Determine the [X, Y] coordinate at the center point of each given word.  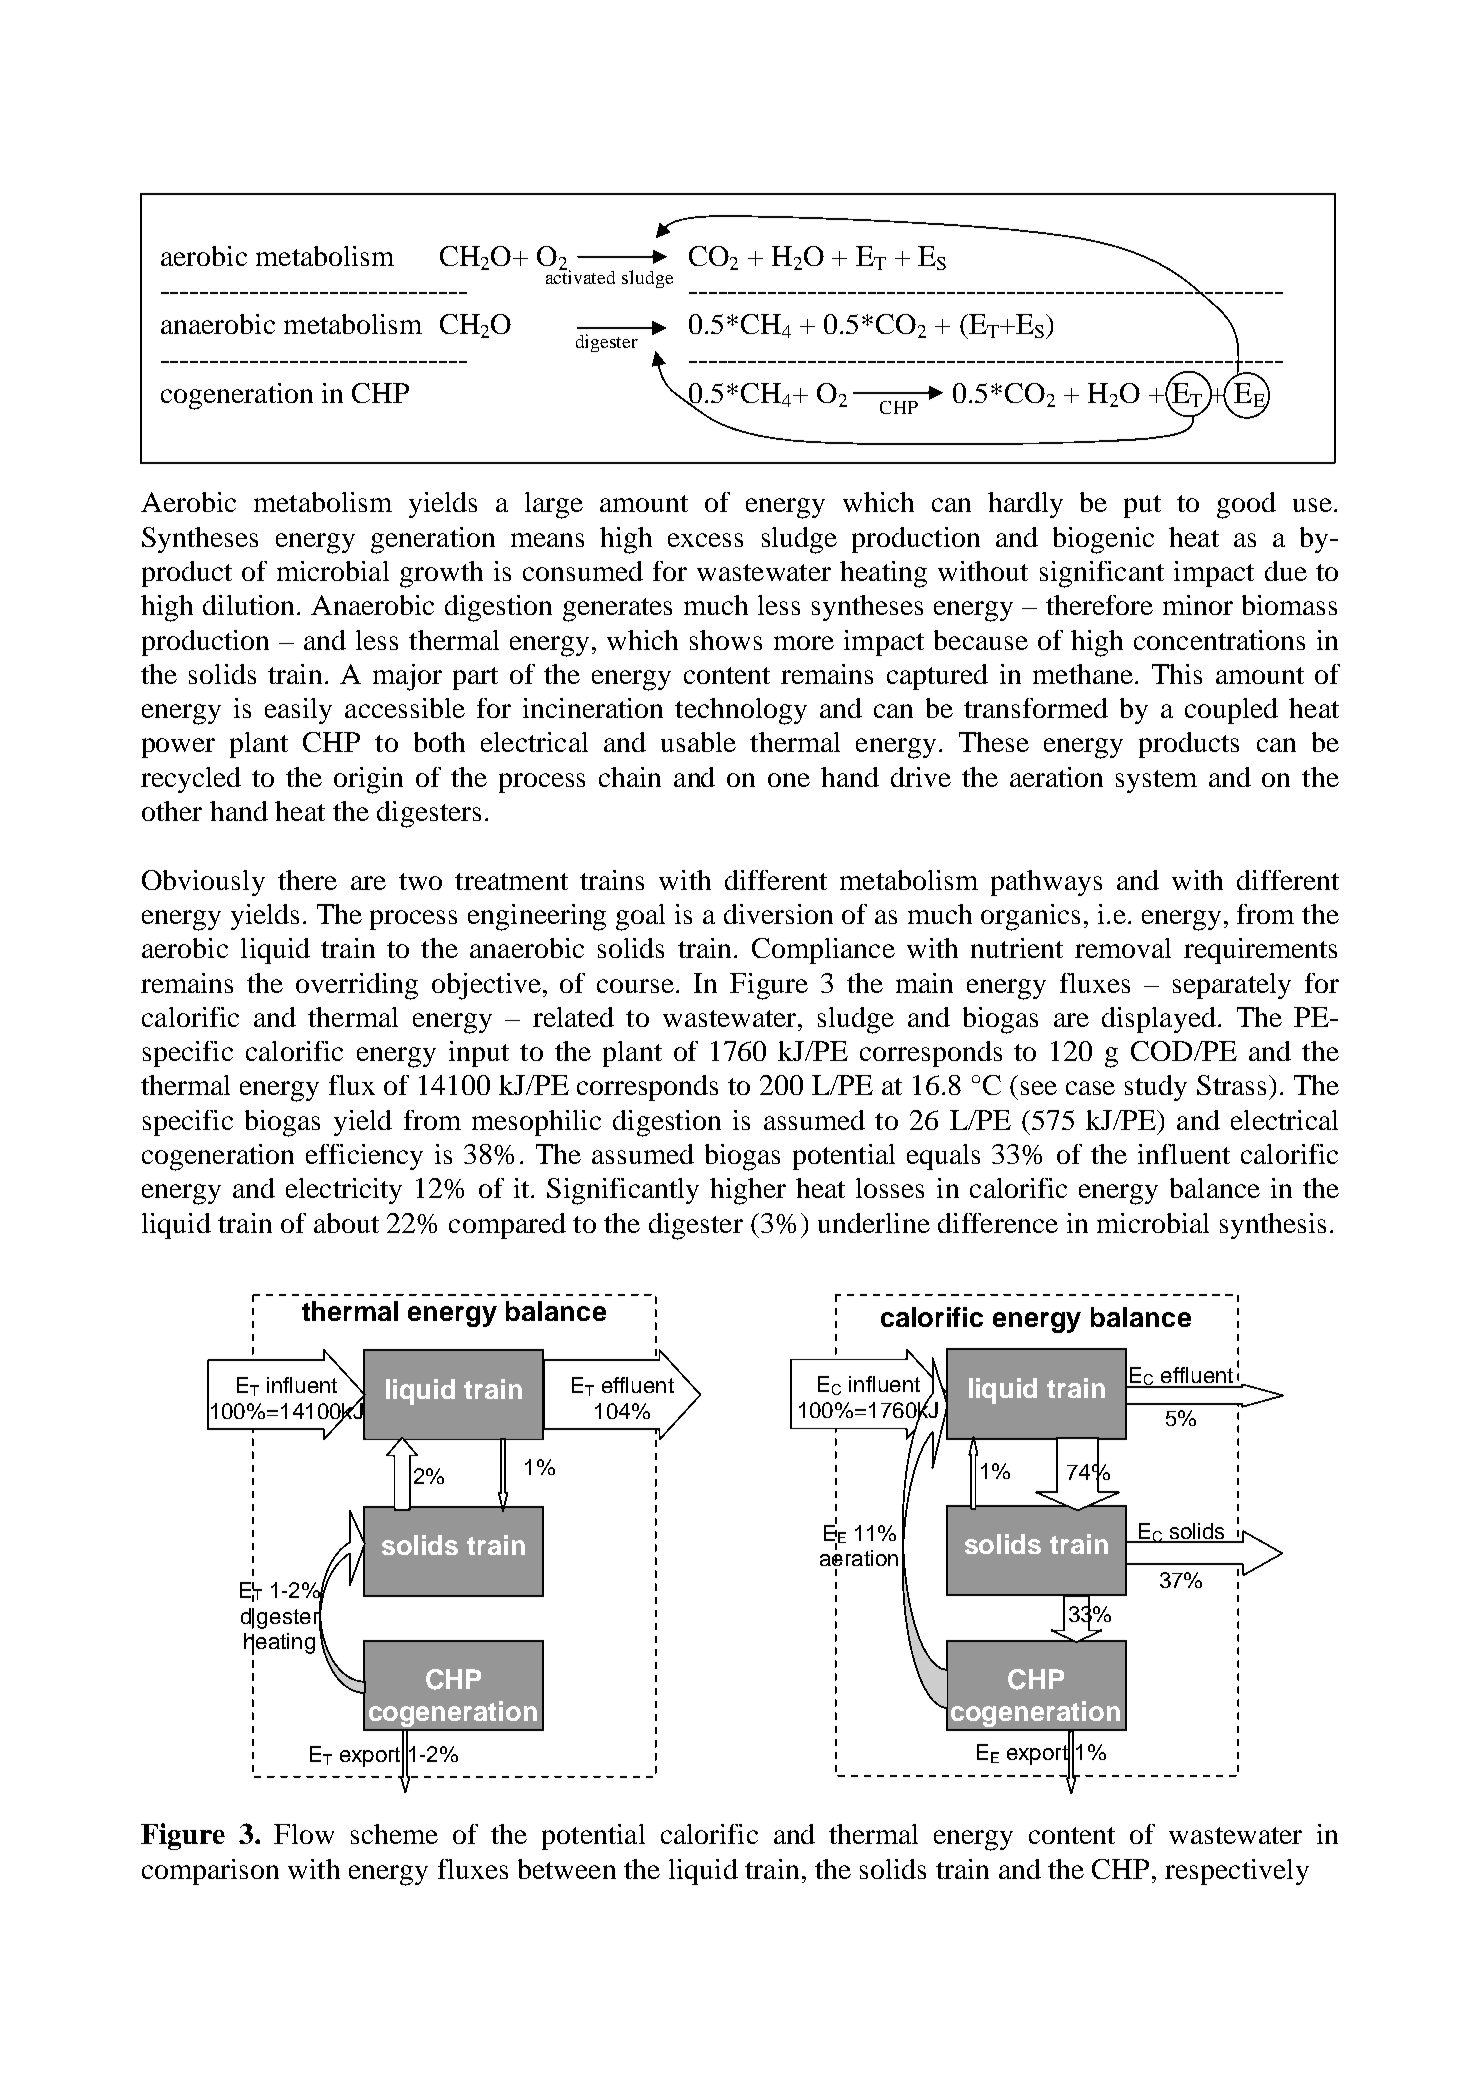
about [346, 1223]
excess [705, 540]
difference [998, 1223]
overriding [357, 986]
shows [726, 640]
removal [1123, 948]
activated [580, 276]
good [1246, 505]
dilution [248, 605]
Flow [304, 1834]
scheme [394, 1834]
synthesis [1273, 1226]
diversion [778, 914]
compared [507, 1226]
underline [874, 1223]
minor [1198, 605]
